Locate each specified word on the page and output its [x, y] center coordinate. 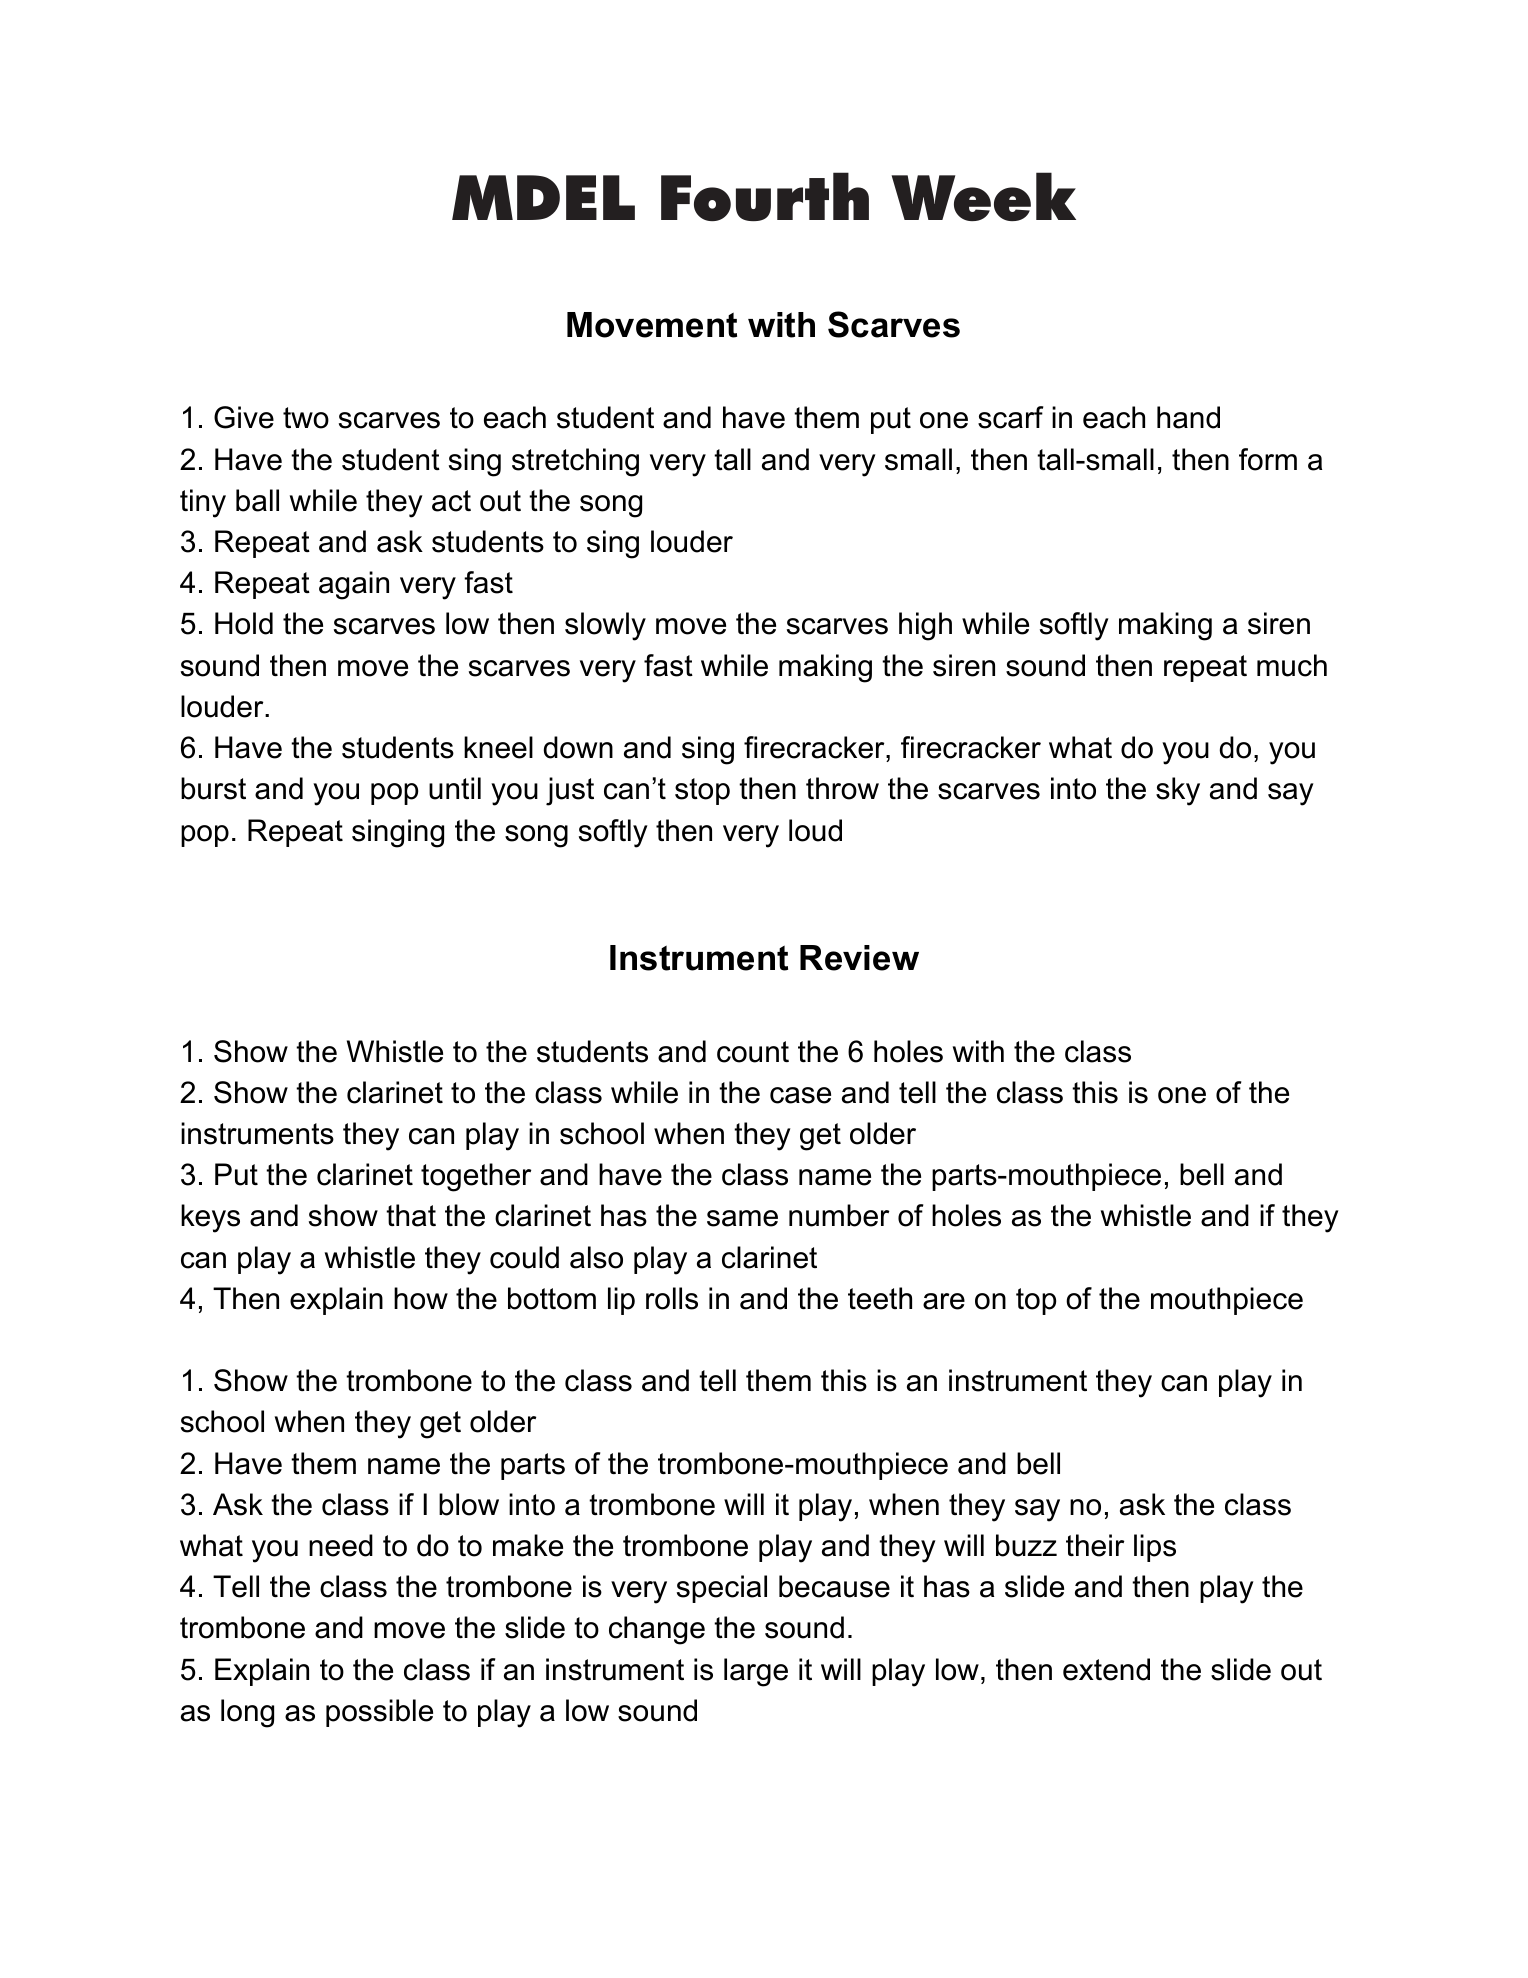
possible [379, 1713]
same [742, 1218]
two [306, 418]
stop [702, 791]
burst [213, 788]
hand [1188, 417]
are [944, 1301]
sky [1178, 791]
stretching [575, 462]
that [411, 1215]
